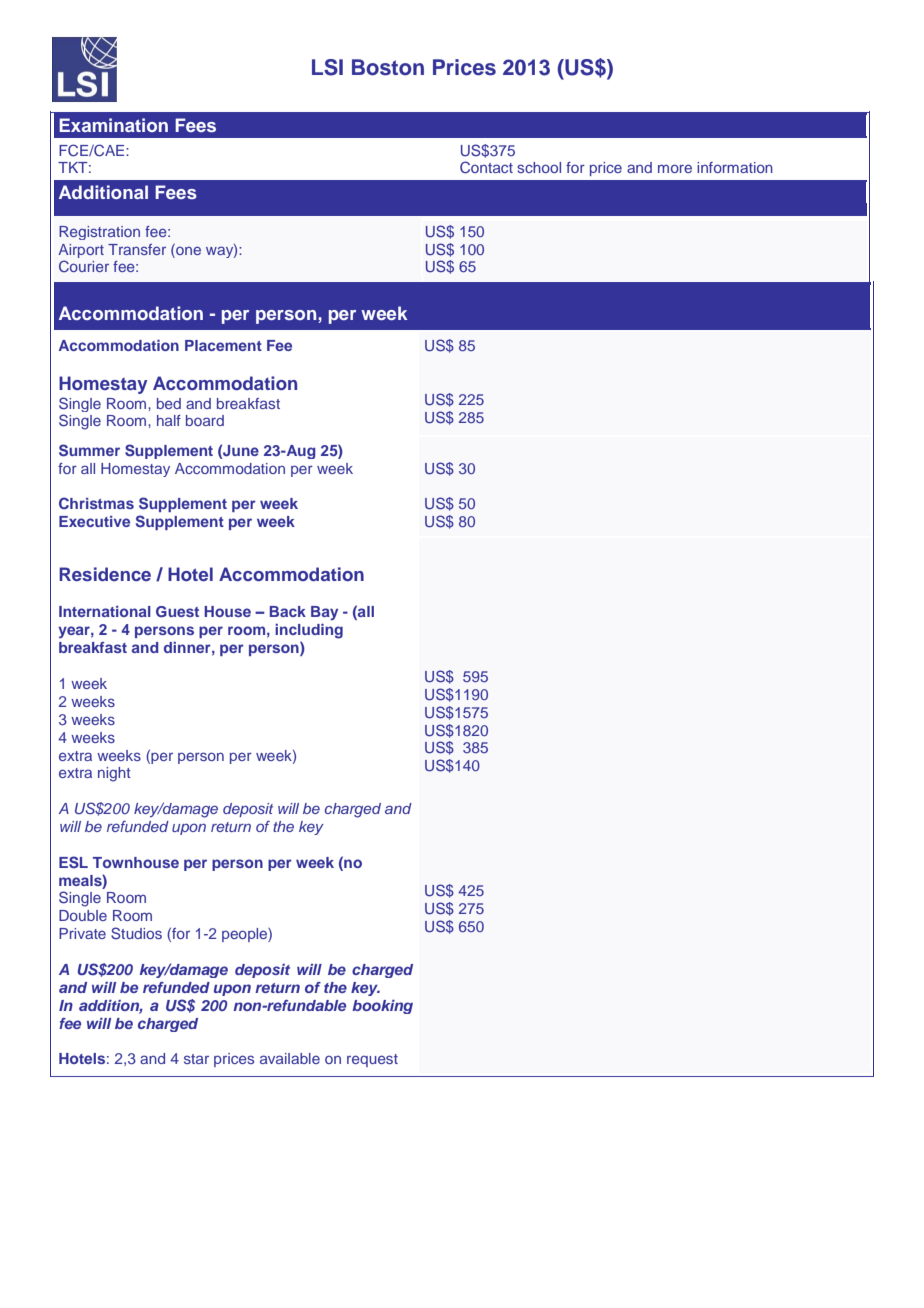 This document has height=1308, width=924. I want to click on Bay, so click(324, 613).
